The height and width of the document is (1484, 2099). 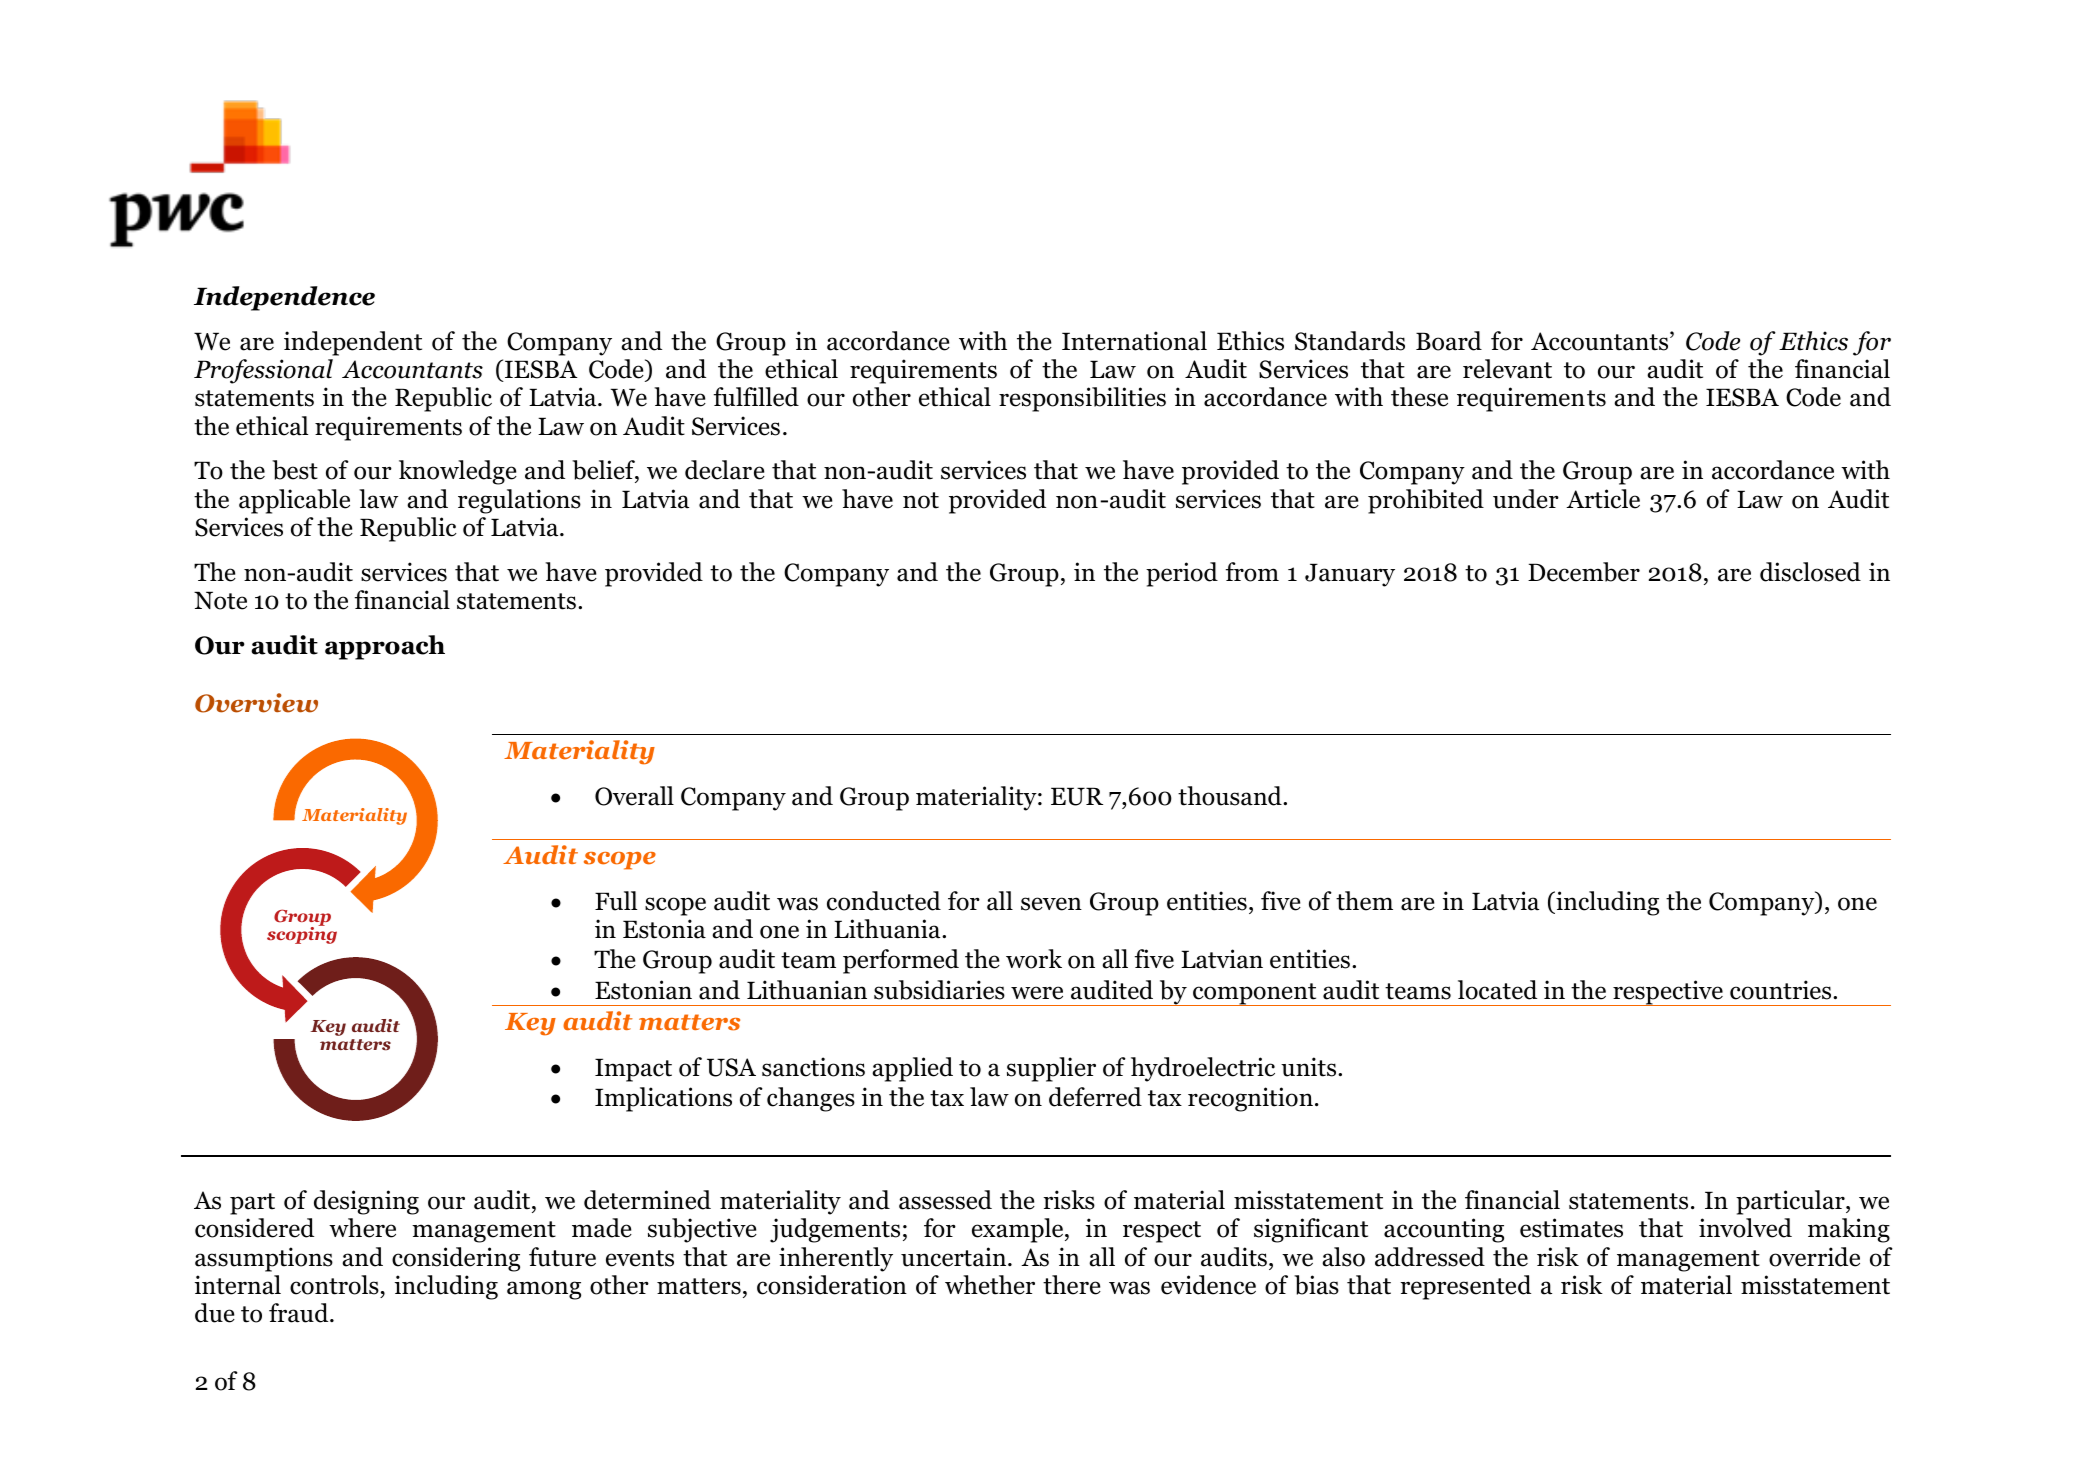 I want to click on period, so click(x=1182, y=574).
